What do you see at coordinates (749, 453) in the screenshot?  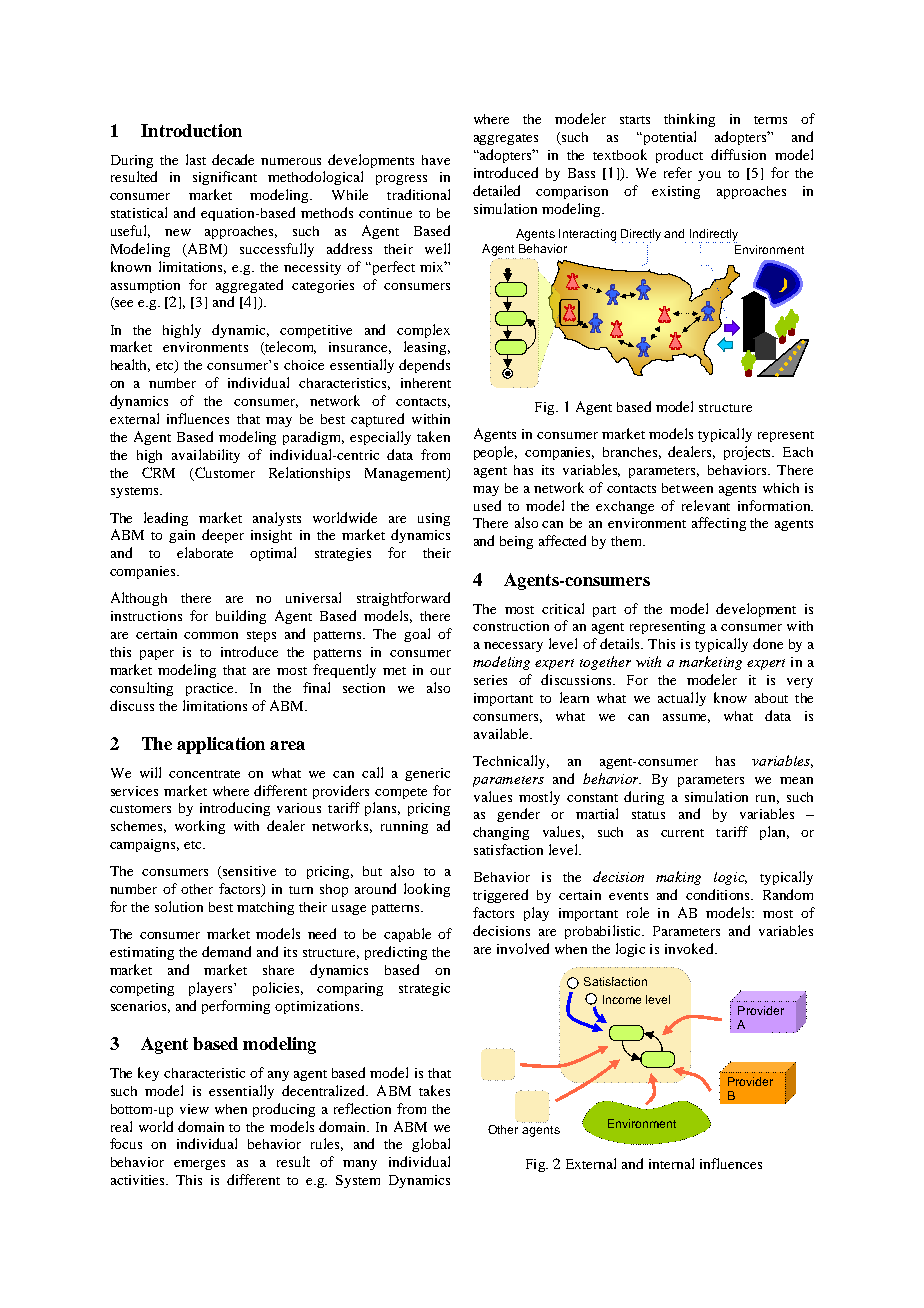 I see `projects` at bounding box center [749, 453].
